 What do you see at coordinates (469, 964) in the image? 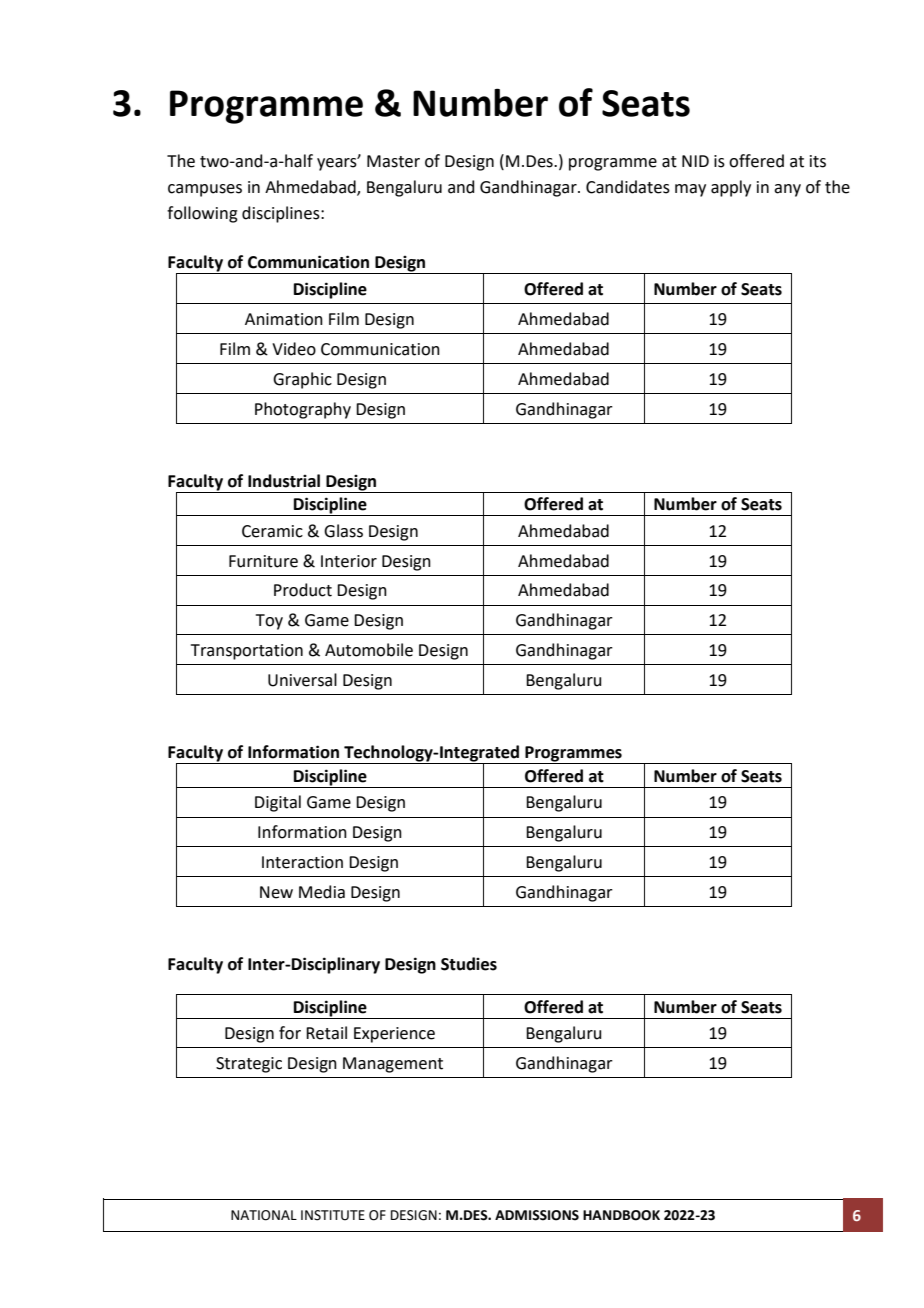
I see `Studies` at bounding box center [469, 964].
